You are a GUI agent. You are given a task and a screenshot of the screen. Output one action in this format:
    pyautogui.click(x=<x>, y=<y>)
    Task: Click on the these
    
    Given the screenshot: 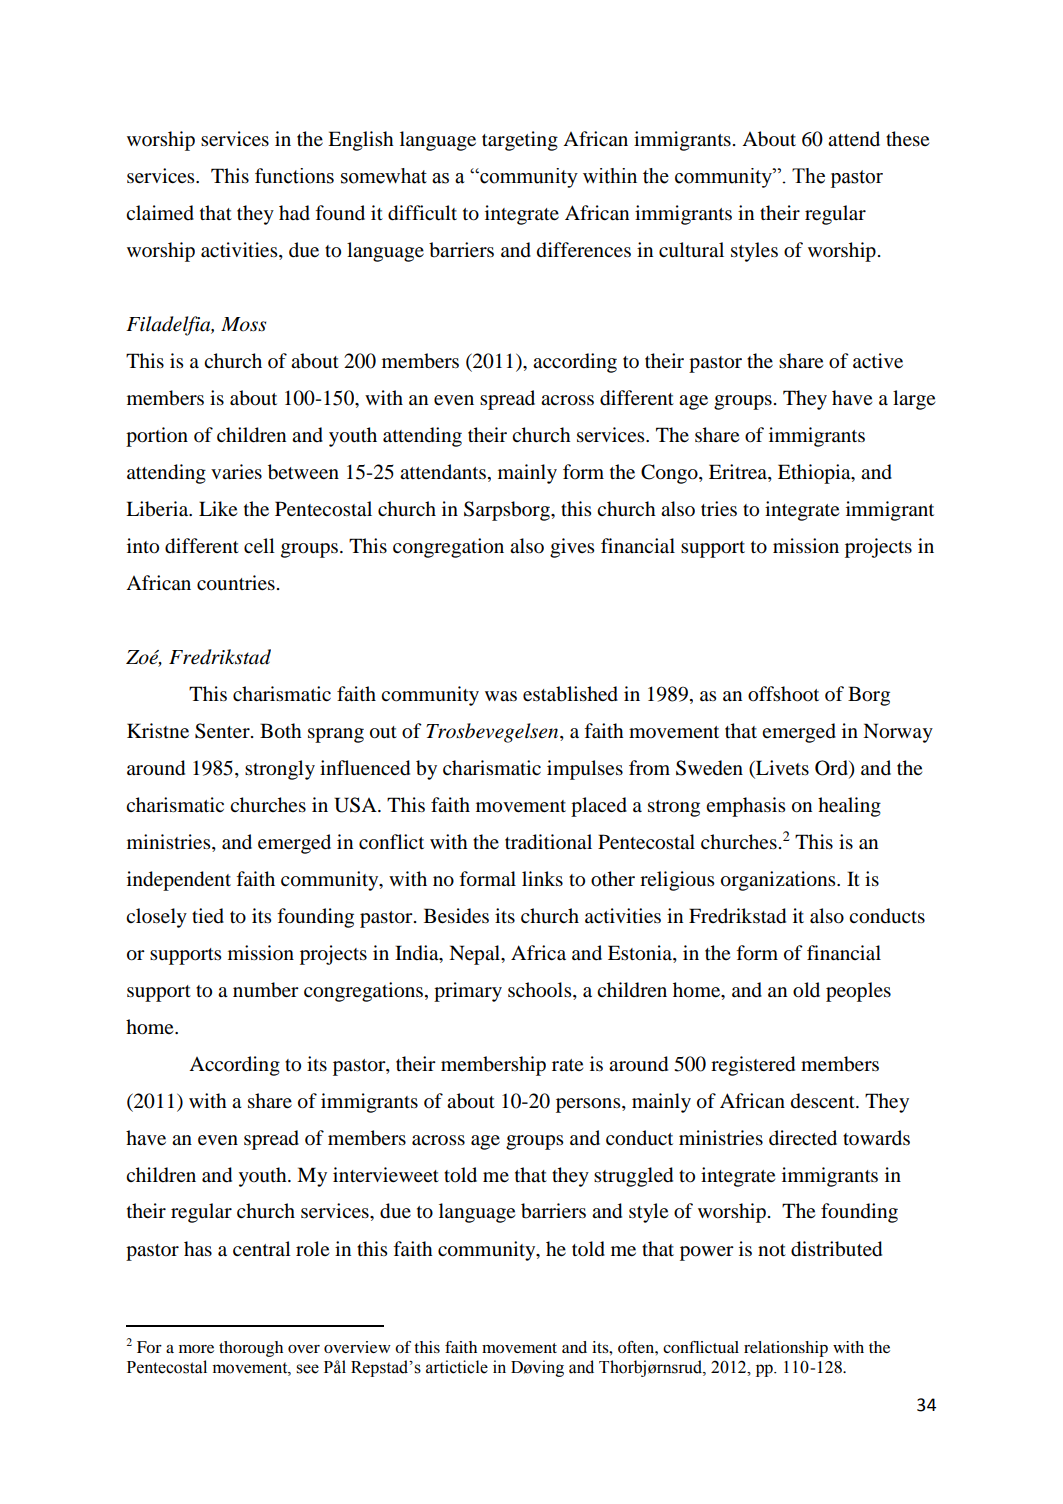 What is the action you would take?
    pyautogui.click(x=907, y=139)
